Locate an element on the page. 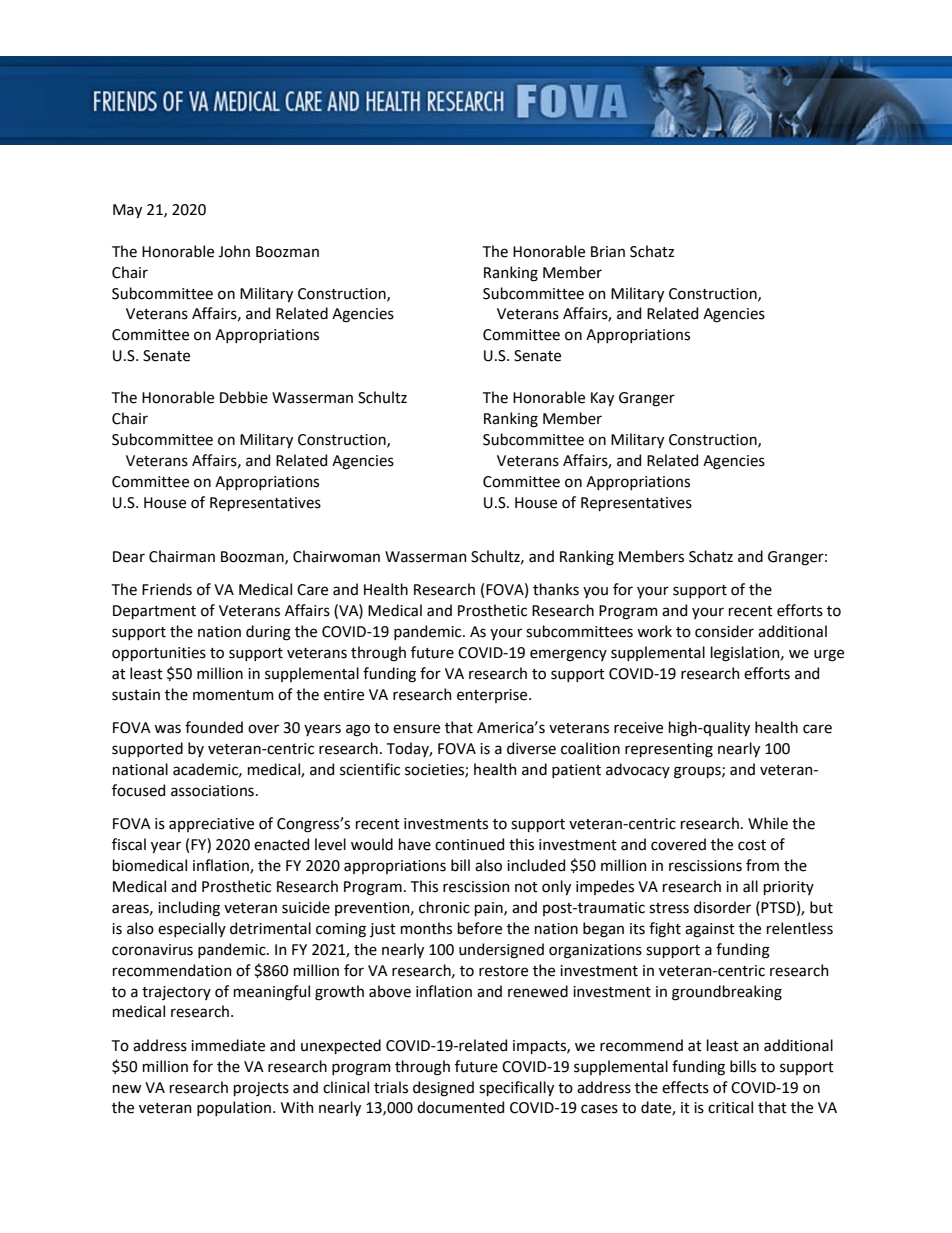 The width and height of the document is (952, 1233). Kay is located at coordinates (602, 399).
